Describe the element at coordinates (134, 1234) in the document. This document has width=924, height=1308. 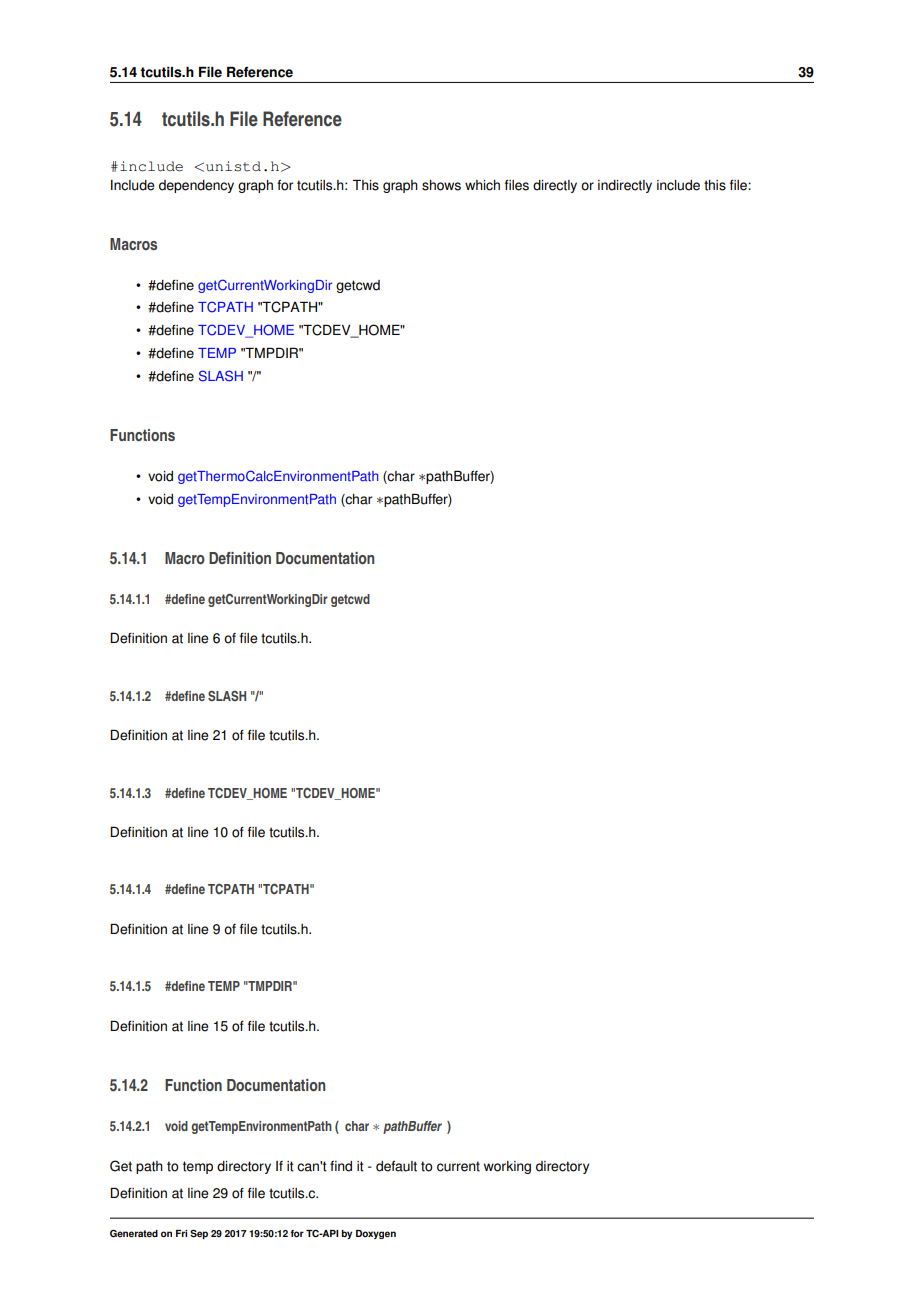
I see `Generated` at that location.
